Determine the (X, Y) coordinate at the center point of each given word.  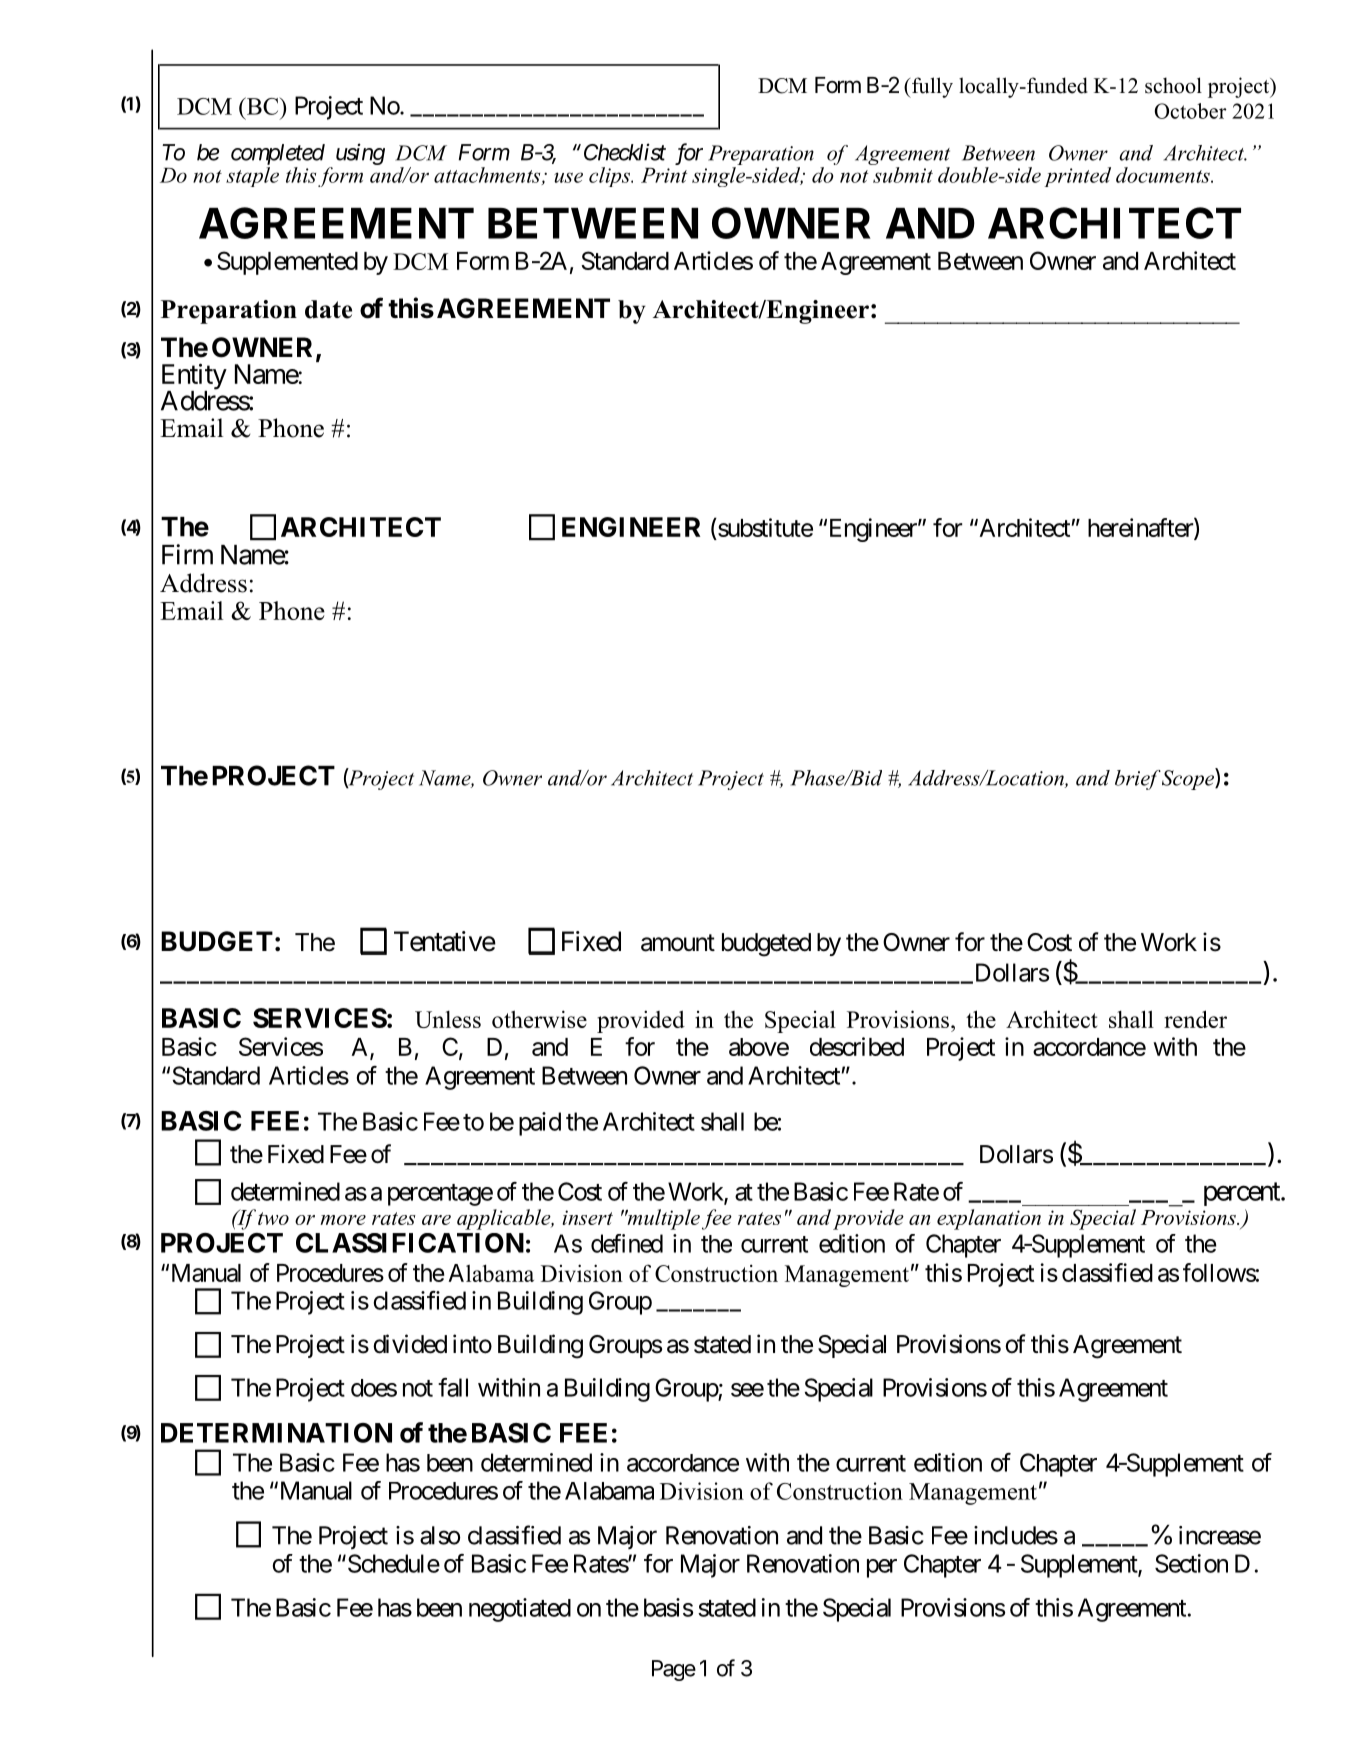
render (1195, 1019)
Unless (448, 1019)
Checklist (625, 152)
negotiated (520, 1610)
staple (252, 175)
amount (678, 943)
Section (1191, 1563)
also (440, 1535)
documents (1164, 175)
